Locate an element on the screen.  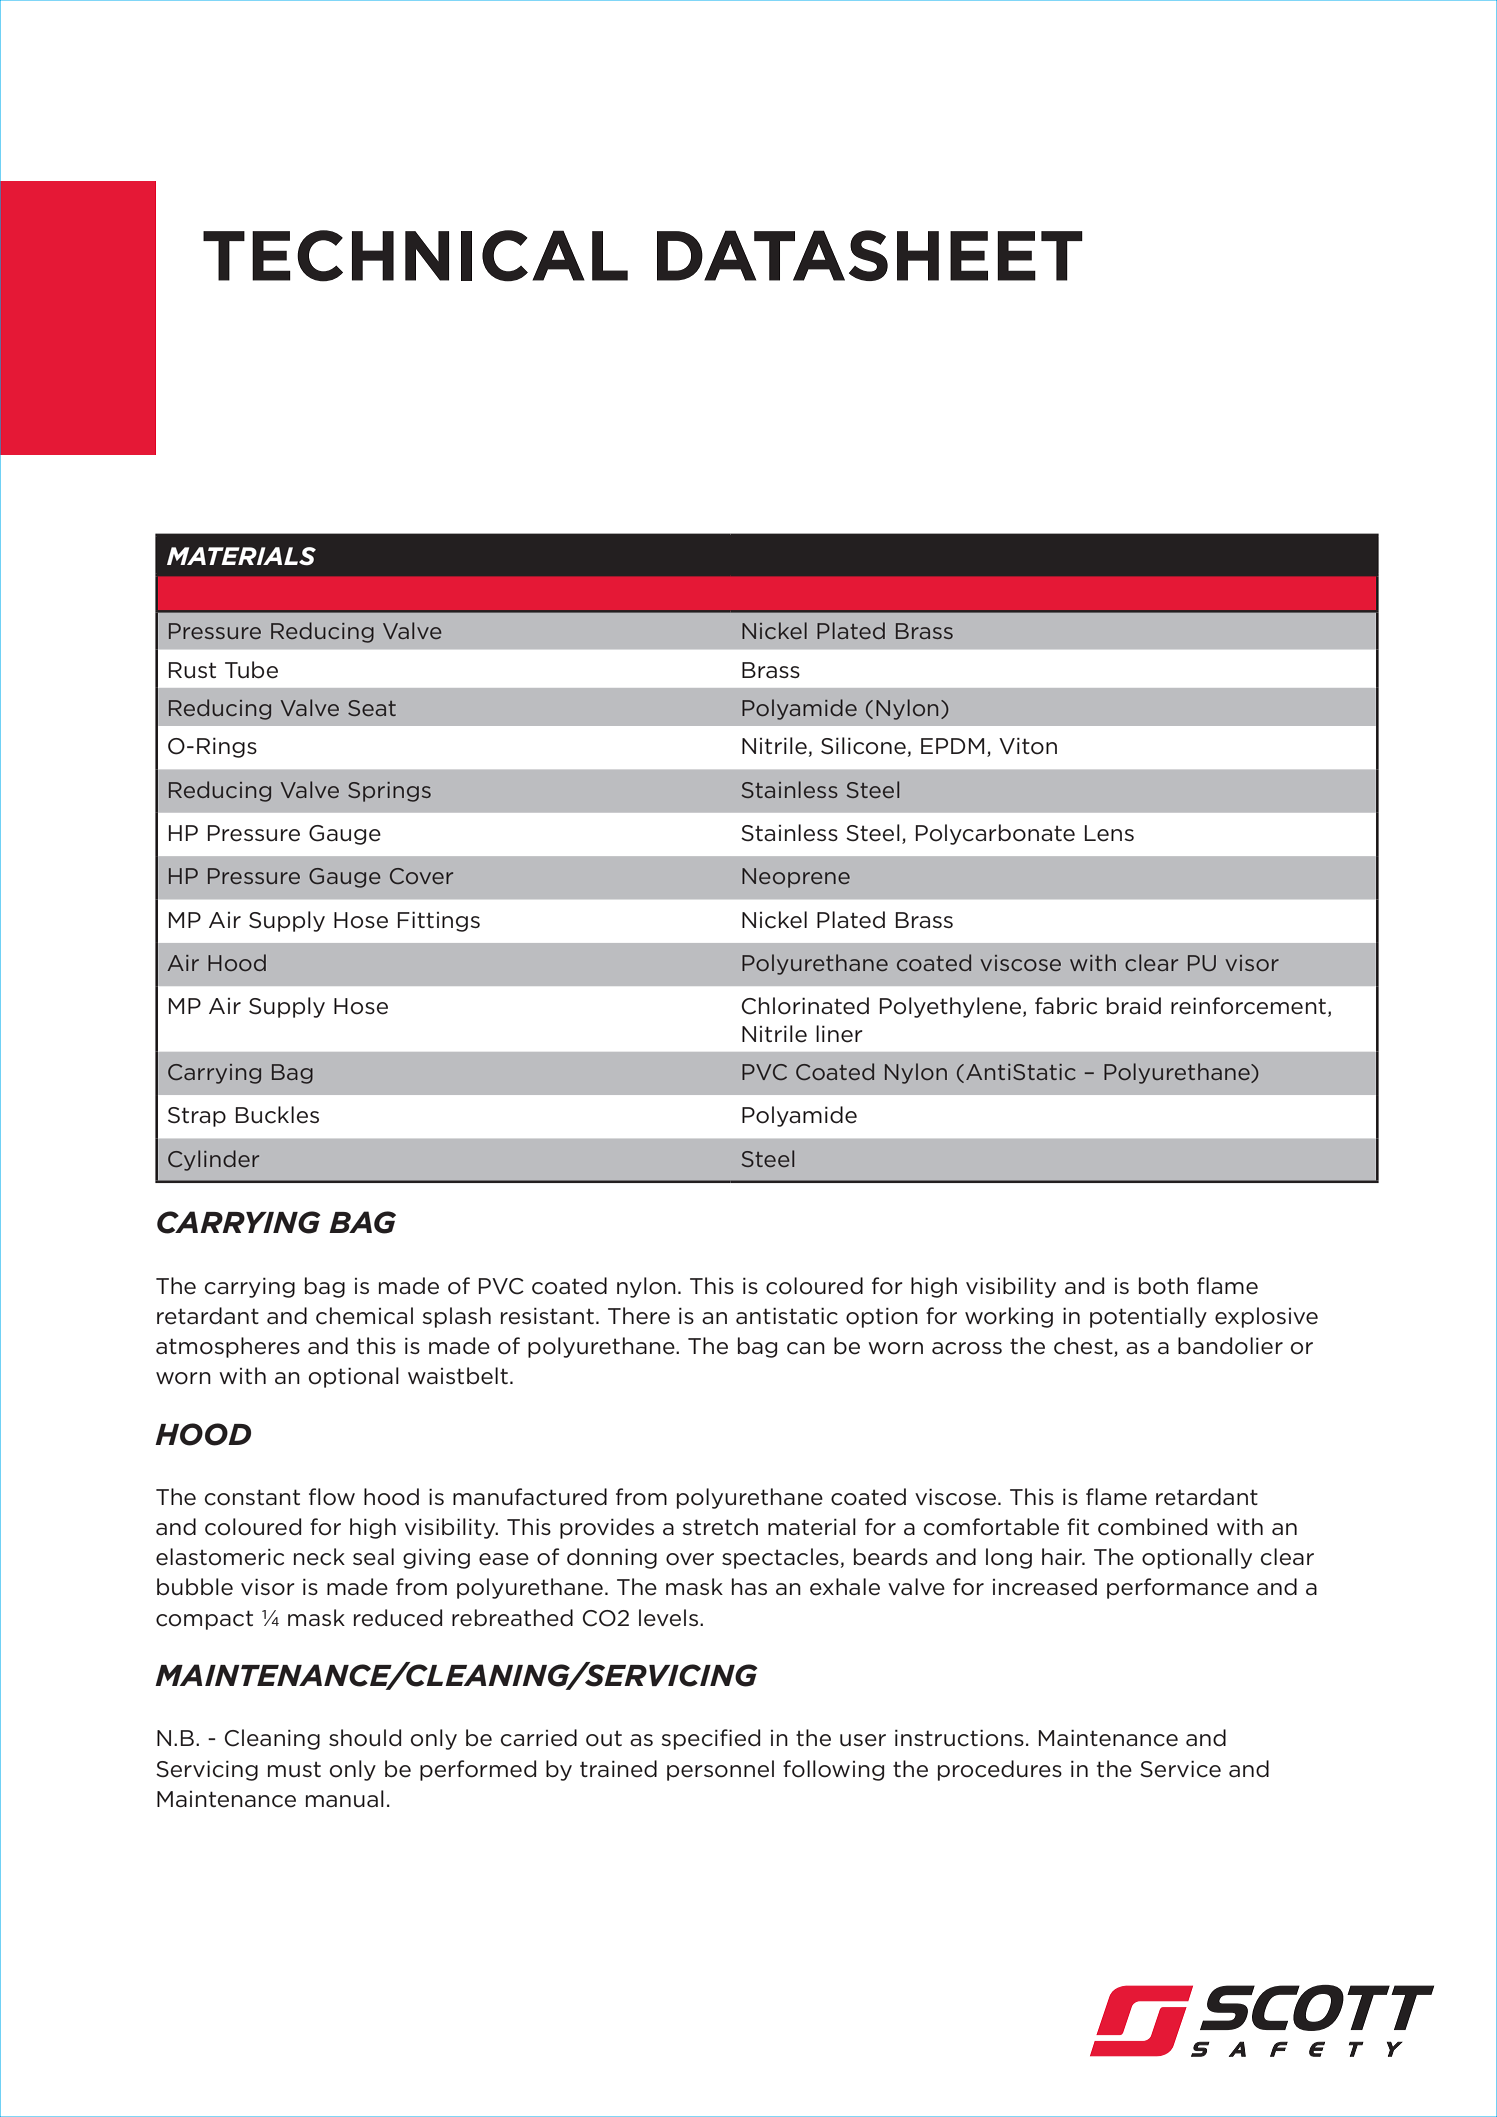
must is located at coordinates (294, 1769).
